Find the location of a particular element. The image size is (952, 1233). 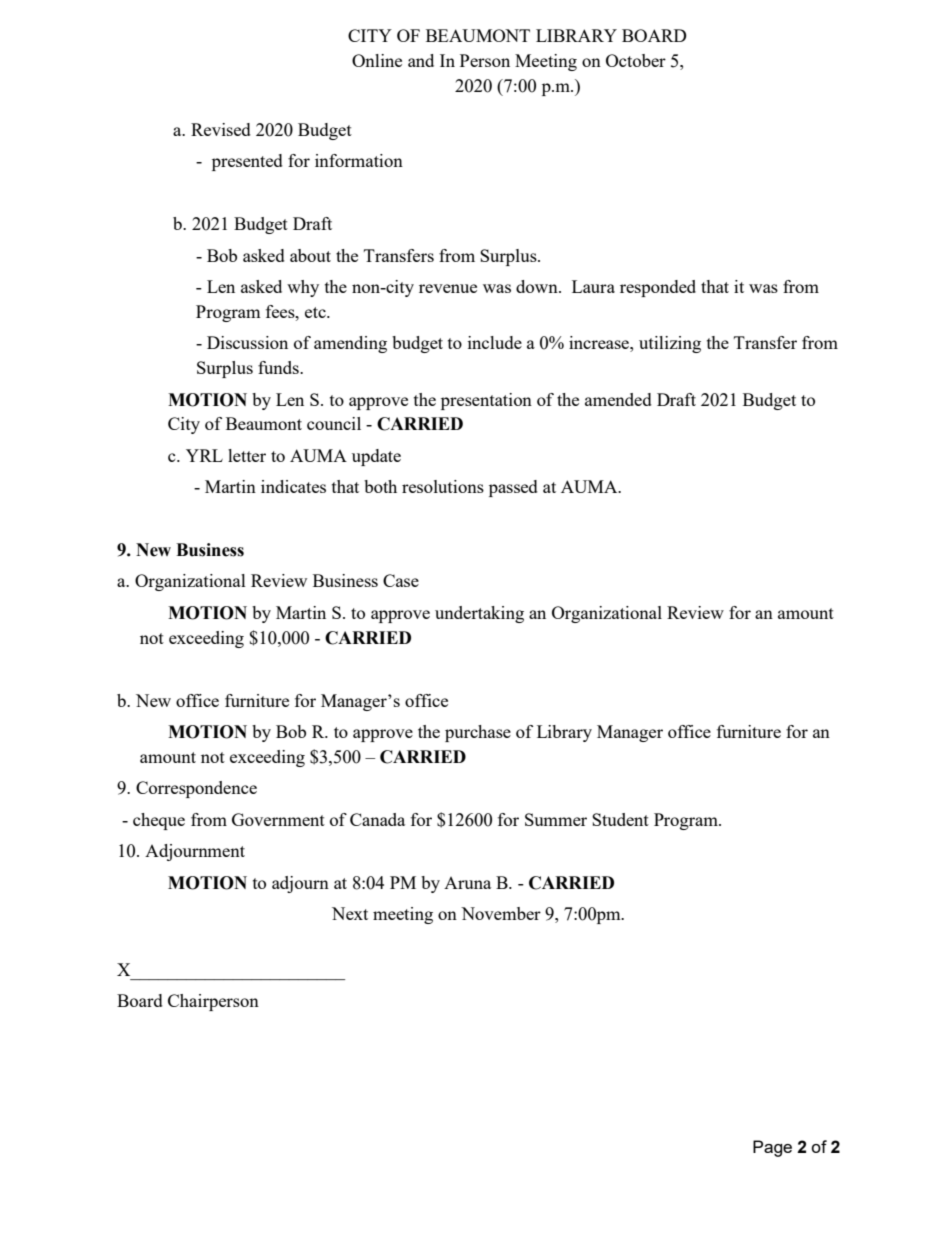

Revised is located at coordinates (221, 129).
